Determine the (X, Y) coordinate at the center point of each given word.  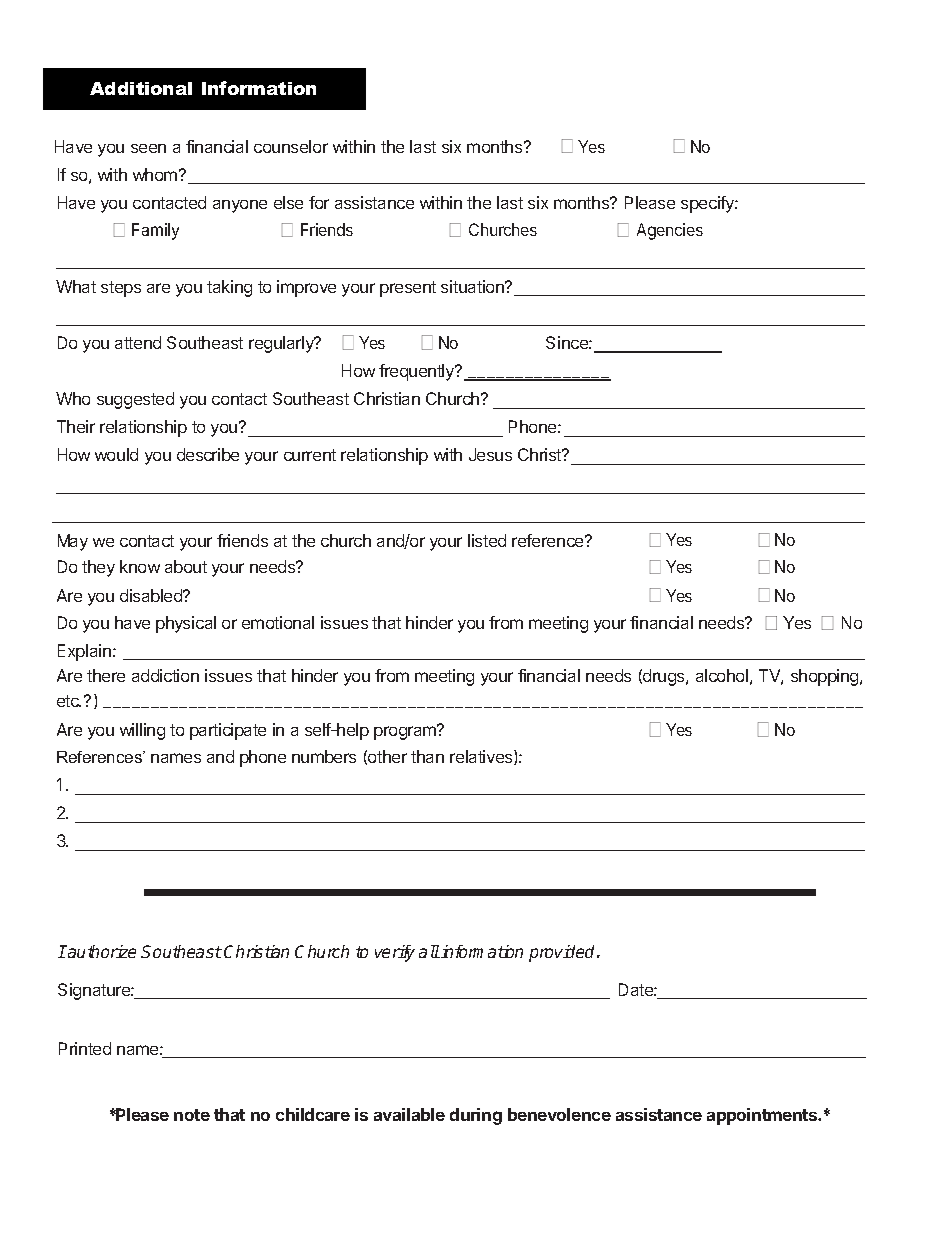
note (192, 1115)
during (476, 1116)
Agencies (670, 231)
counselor (291, 146)
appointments (763, 1116)
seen (148, 148)
